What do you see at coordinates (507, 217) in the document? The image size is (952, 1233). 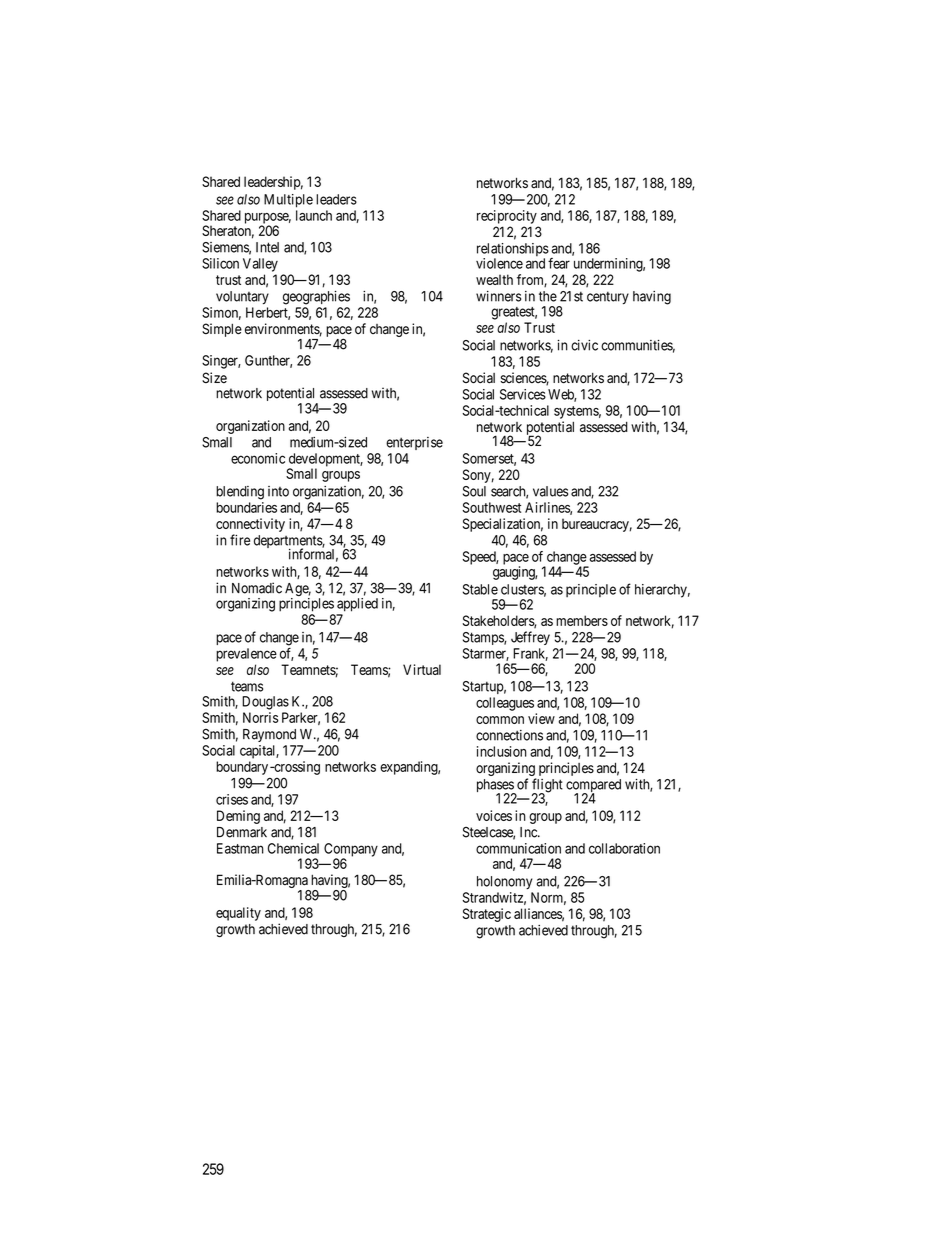 I see `reciprocity` at bounding box center [507, 217].
